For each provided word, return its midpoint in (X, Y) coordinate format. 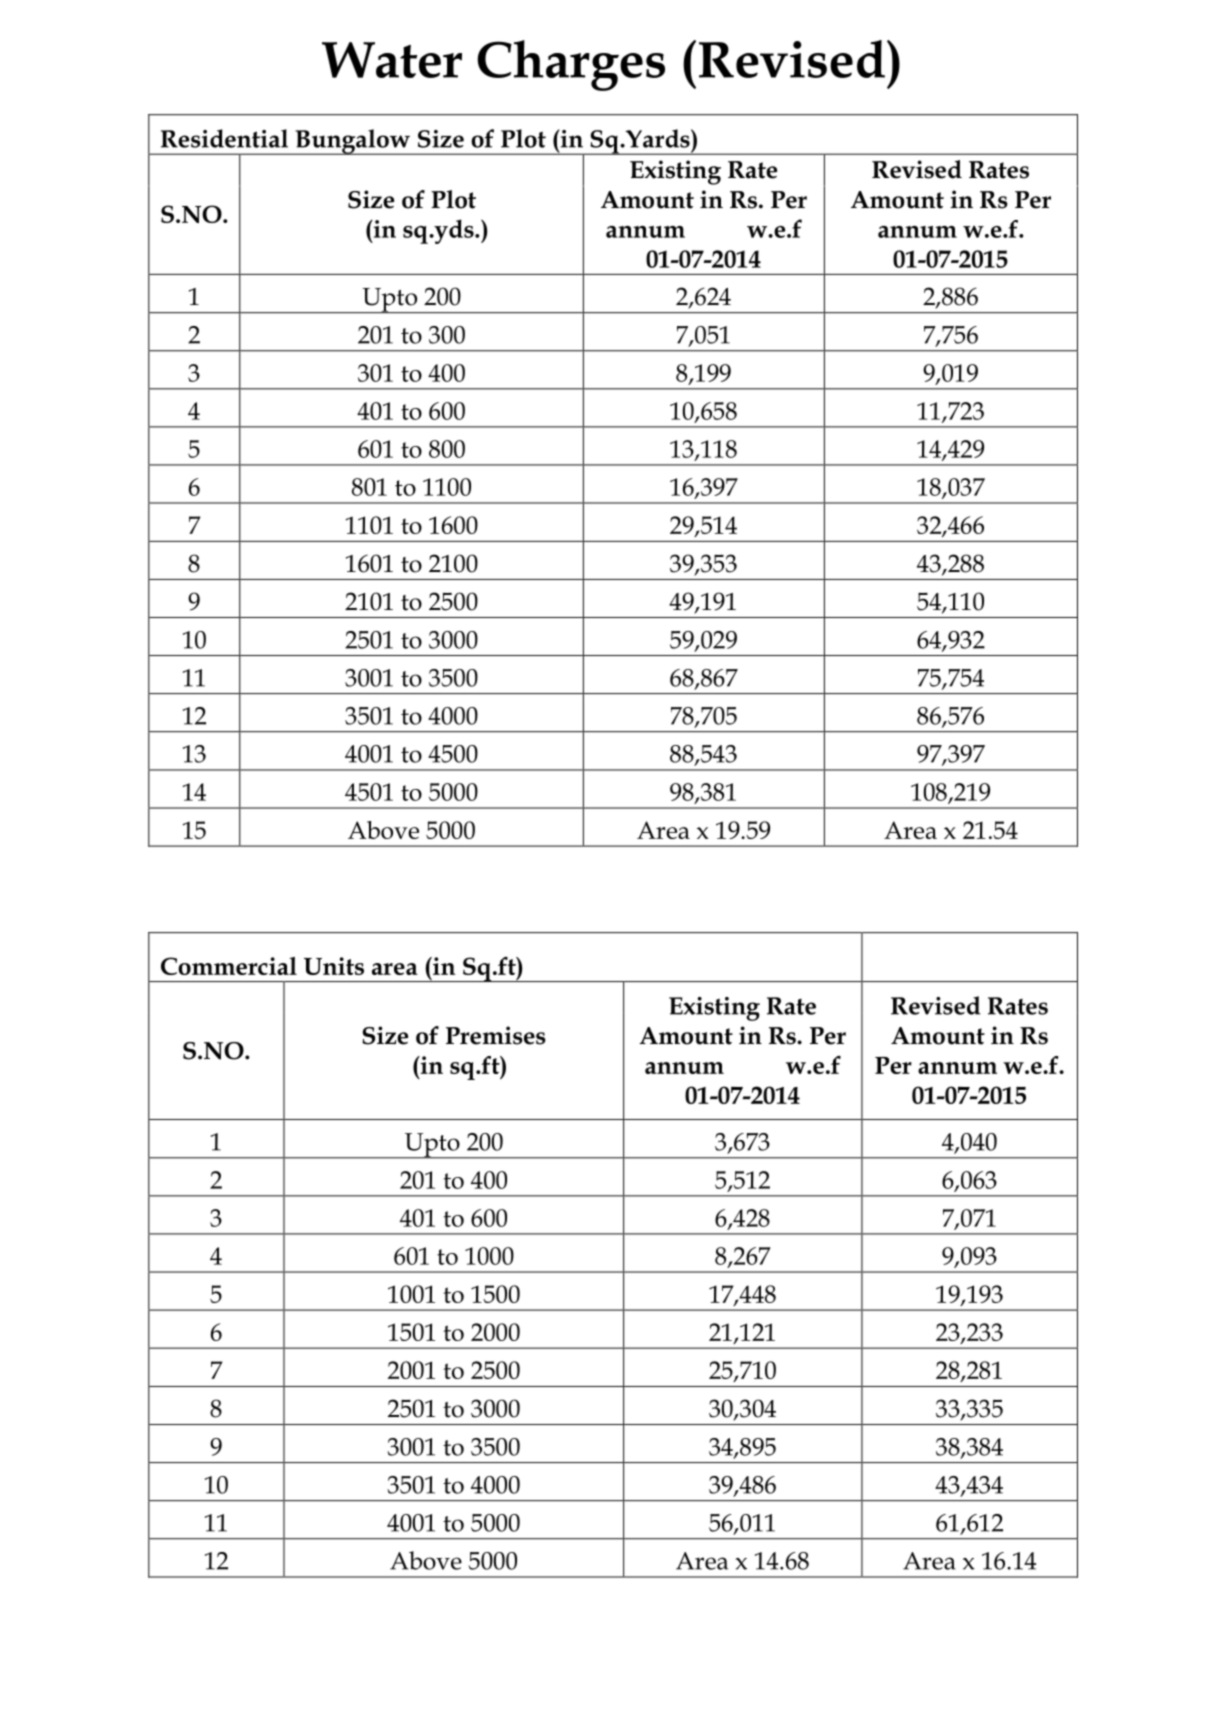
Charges (571, 65)
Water (392, 60)
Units (334, 966)
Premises (496, 1035)
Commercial (229, 966)
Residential (224, 138)
